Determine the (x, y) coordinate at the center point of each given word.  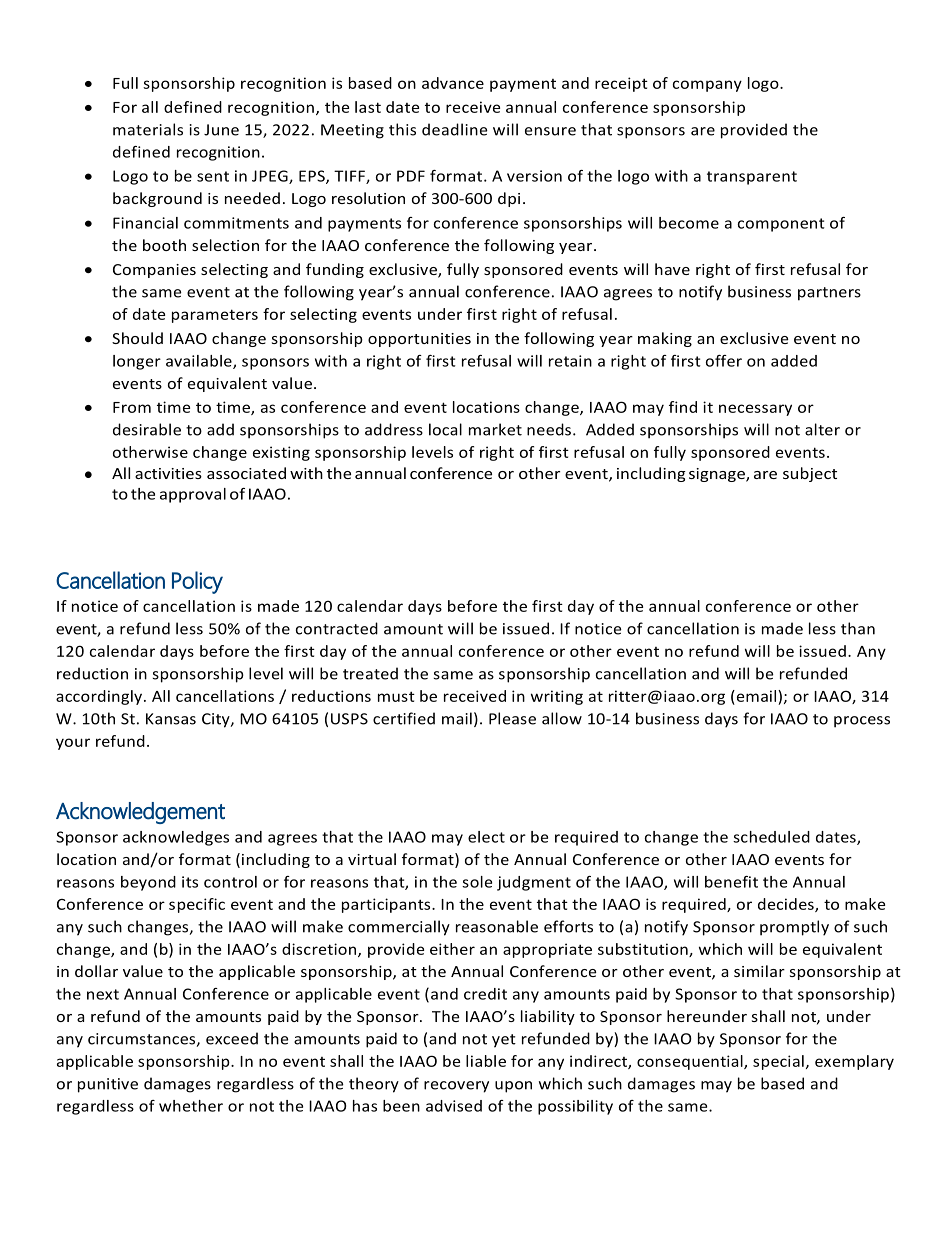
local (445, 429)
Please (512, 718)
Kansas (171, 719)
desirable (147, 429)
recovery (456, 1087)
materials (148, 129)
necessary (755, 410)
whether (191, 1106)
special (778, 1062)
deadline (455, 129)
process (862, 722)
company (707, 86)
